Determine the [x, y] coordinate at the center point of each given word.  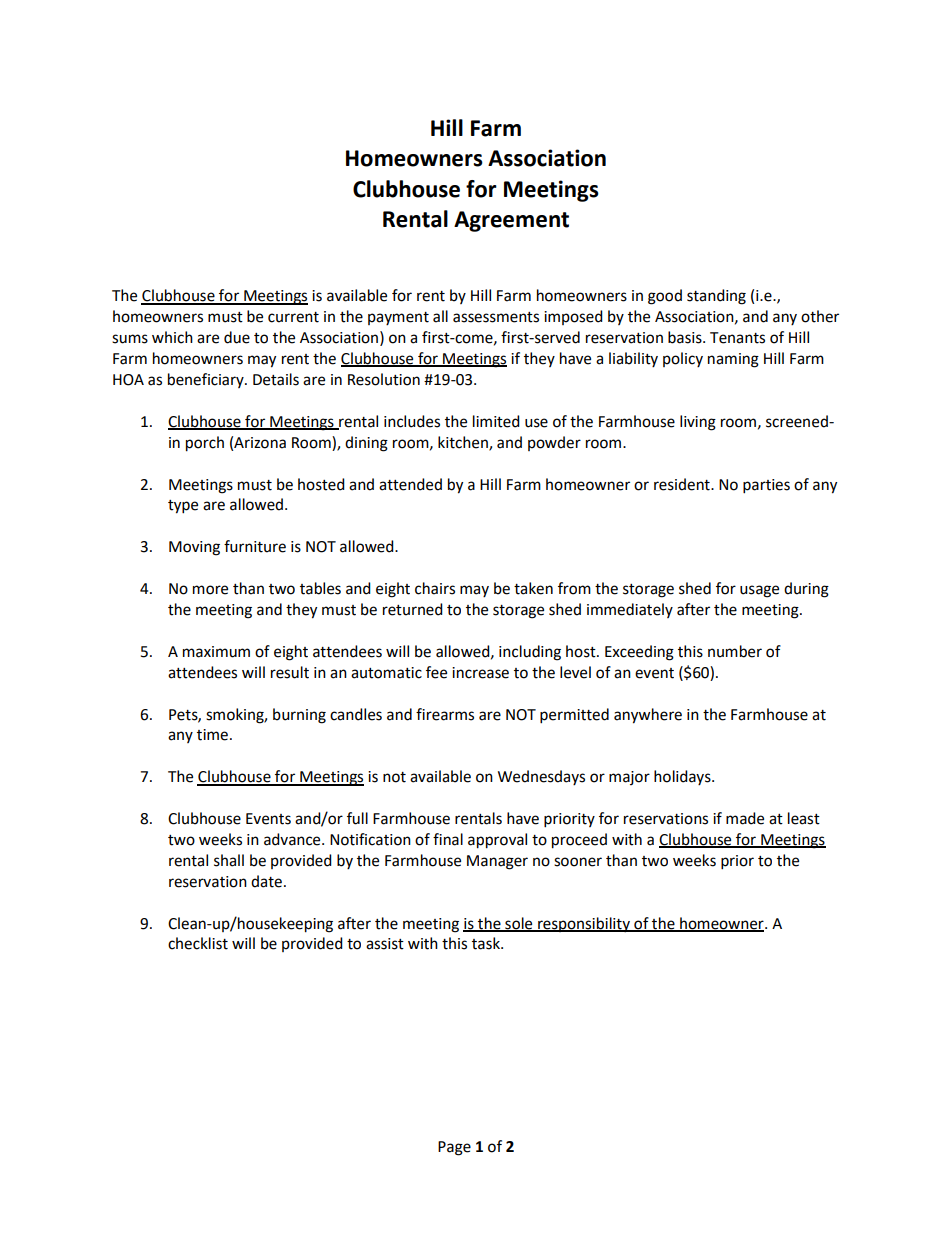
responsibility [584, 924]
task [487, 943]
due [237, 337]
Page [454, 1148]
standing [716, 297]
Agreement [511, 221]
